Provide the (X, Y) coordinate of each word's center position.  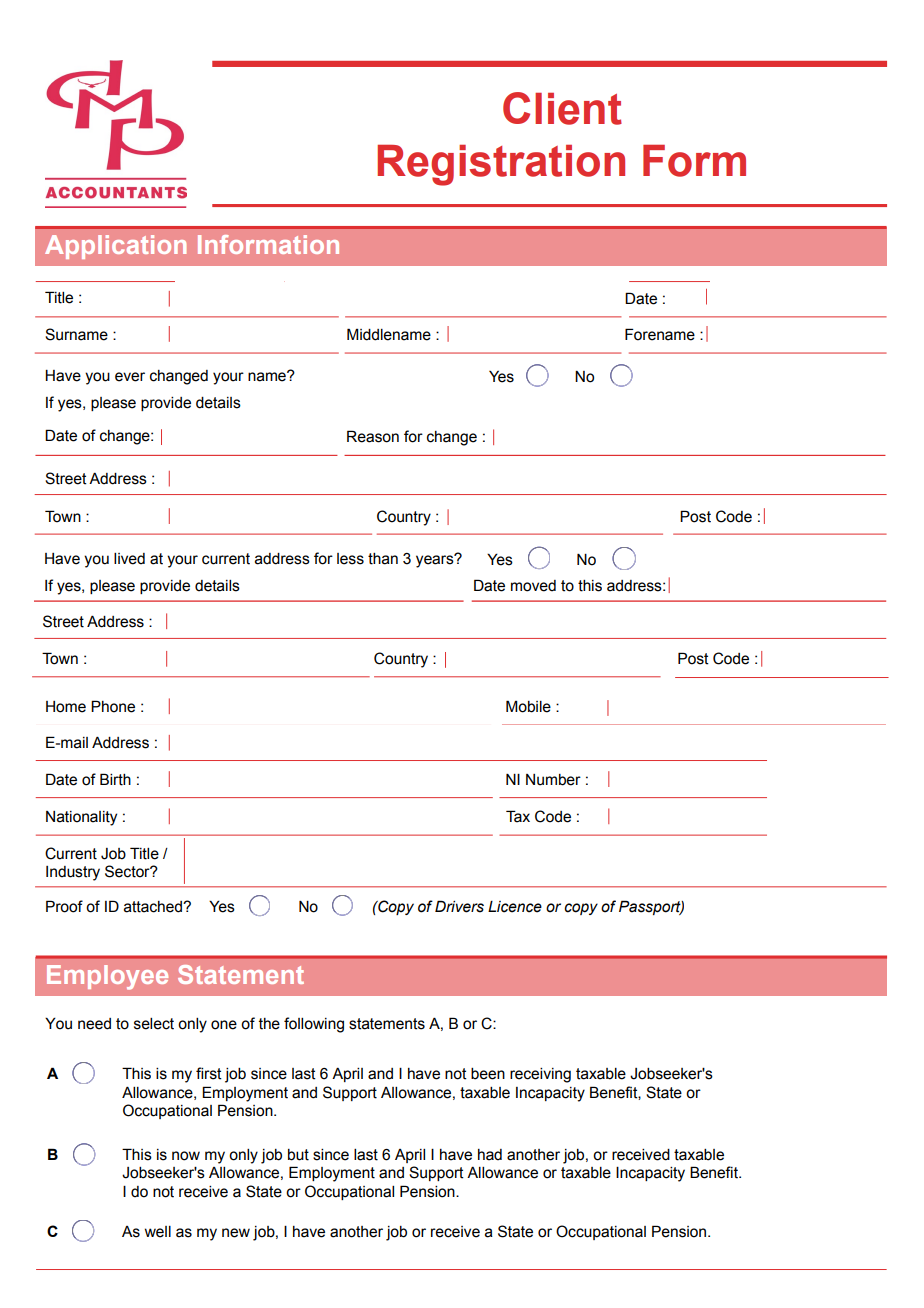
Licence (515, 907)
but (298, 1155)
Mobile (528, 706)
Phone (113, 706)
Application (115, 247)
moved (533, 586)
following (314, 1025)
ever (130, 377)
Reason (373, 436)
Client (562, 108)
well (158, 1232)
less (350, 559)
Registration (501, 165)
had (490, 1155)
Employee (107, 977)
